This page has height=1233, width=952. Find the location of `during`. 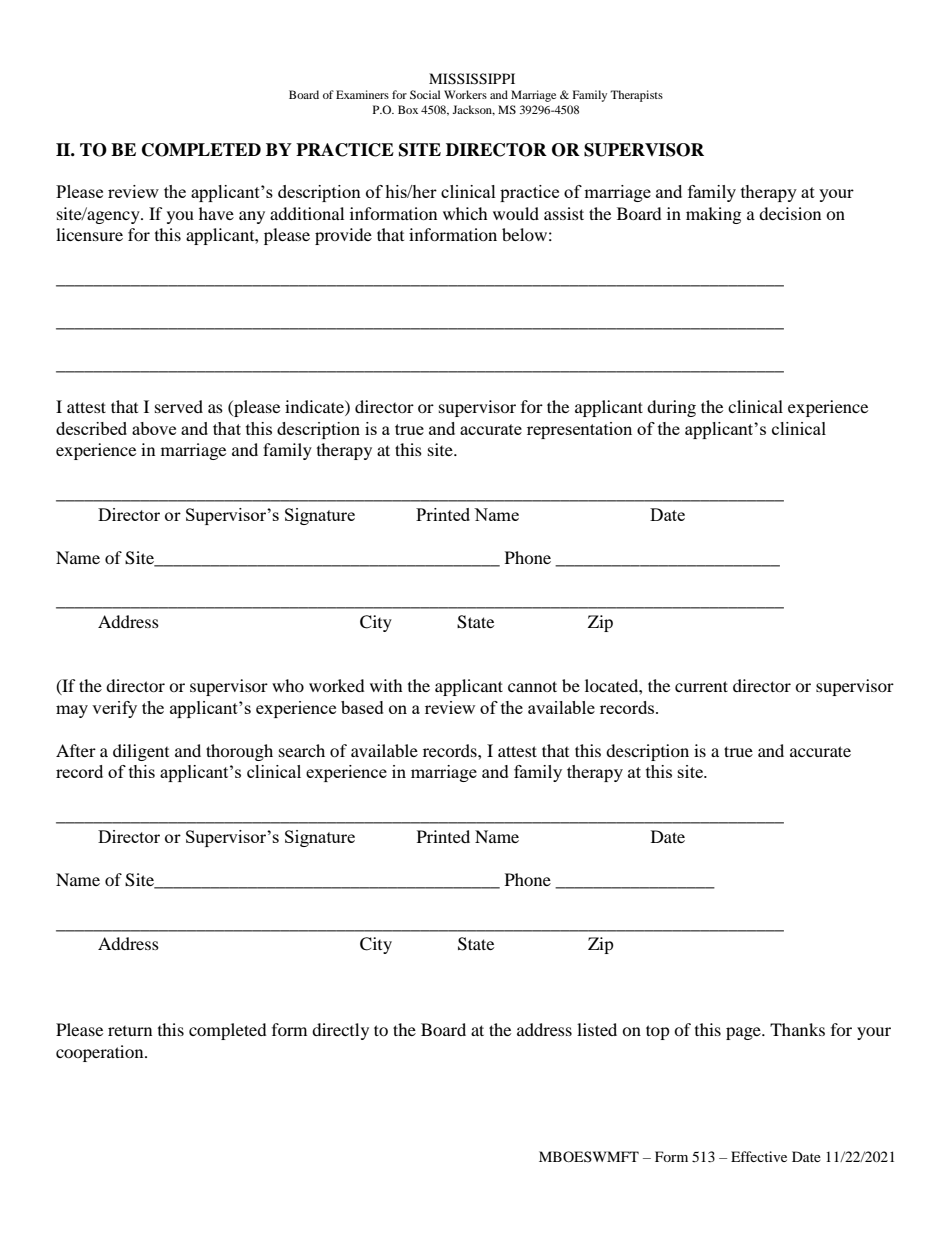

during is located at coordinates (671, 408).
